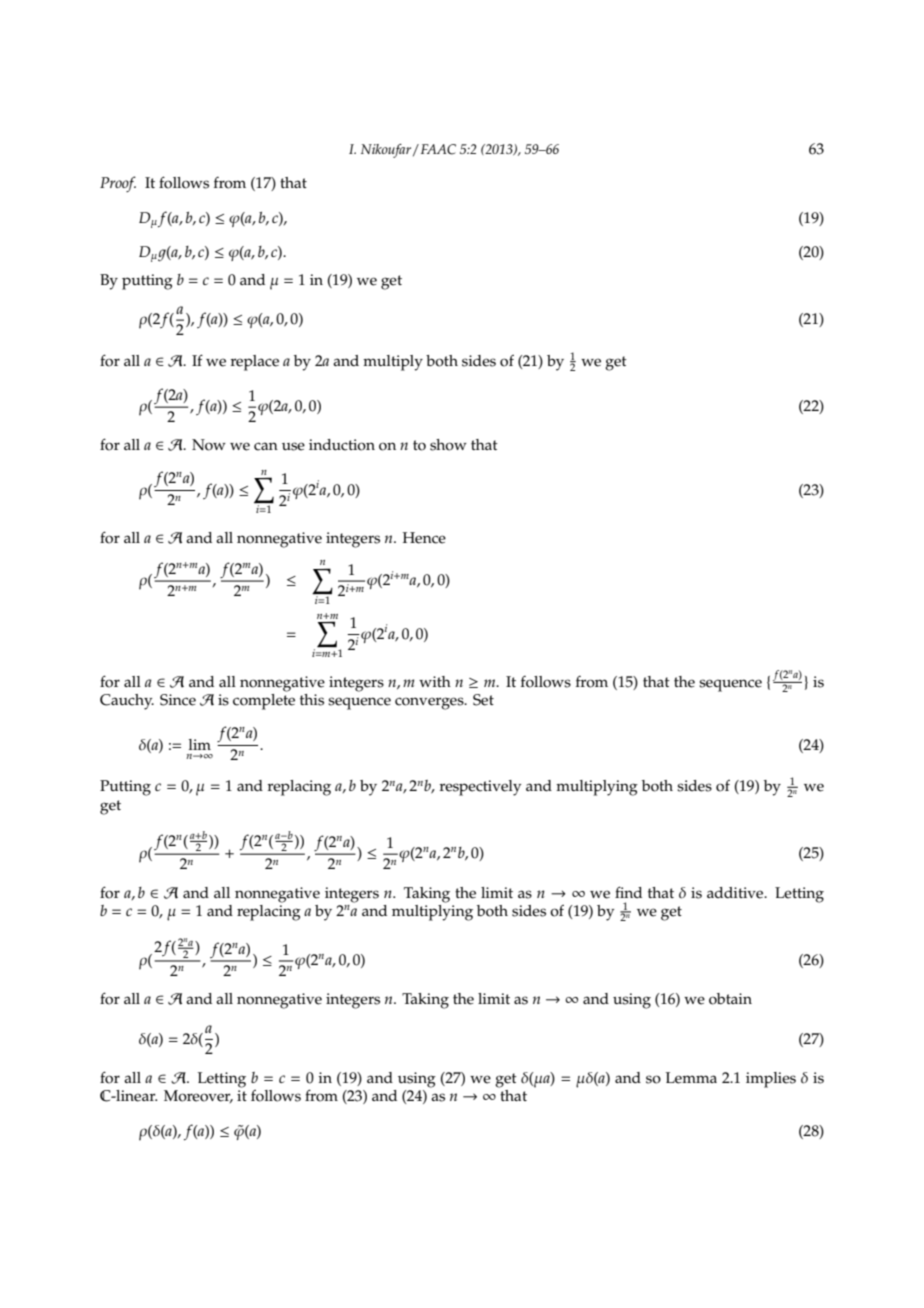 The width and height of the screenshot is (924, 1308). Describe the element at coordinates (198, 1096) in the screenshot. I see `Moreover` at that location.
